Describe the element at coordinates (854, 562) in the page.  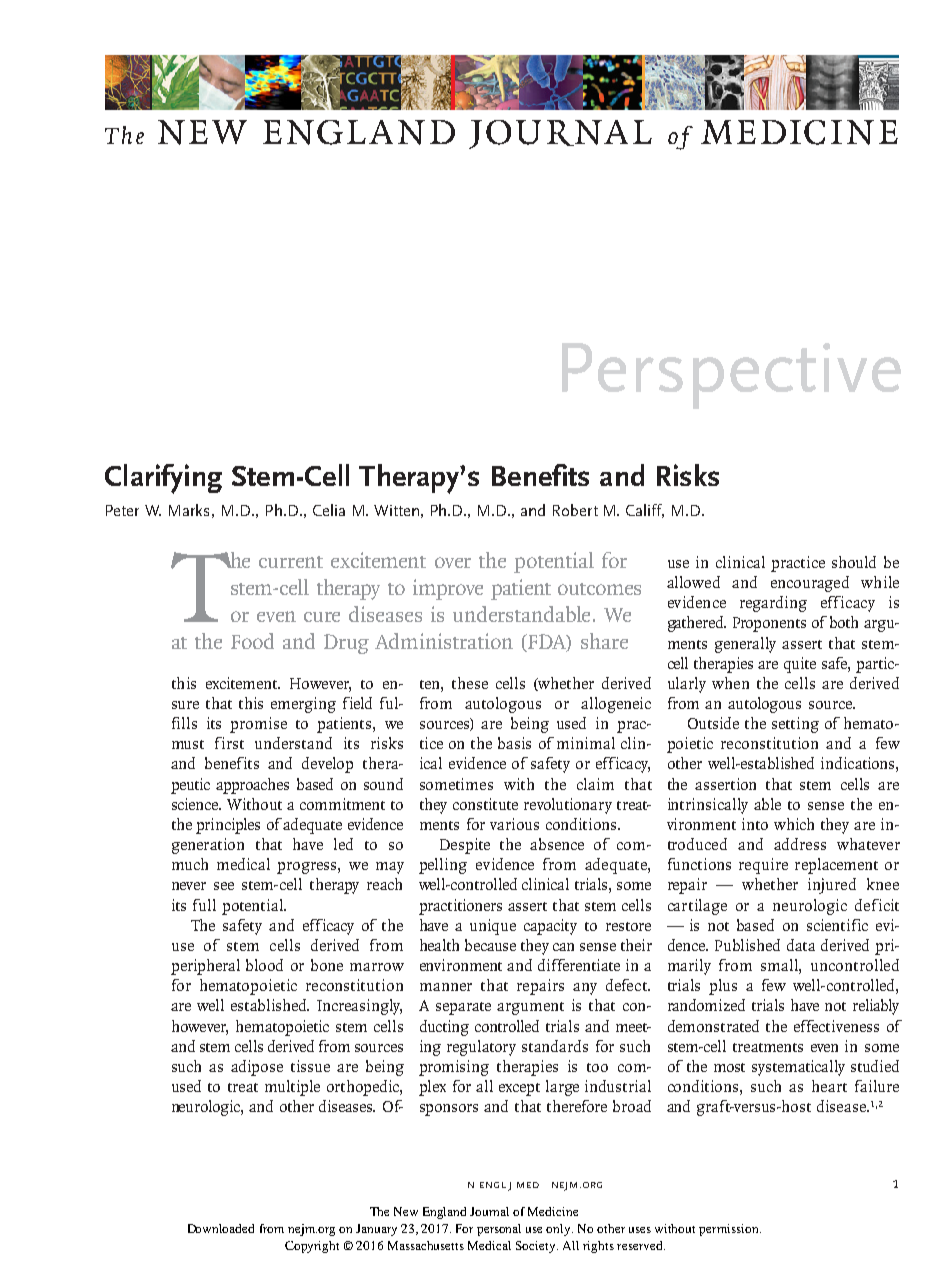
I see `should` at that location.
